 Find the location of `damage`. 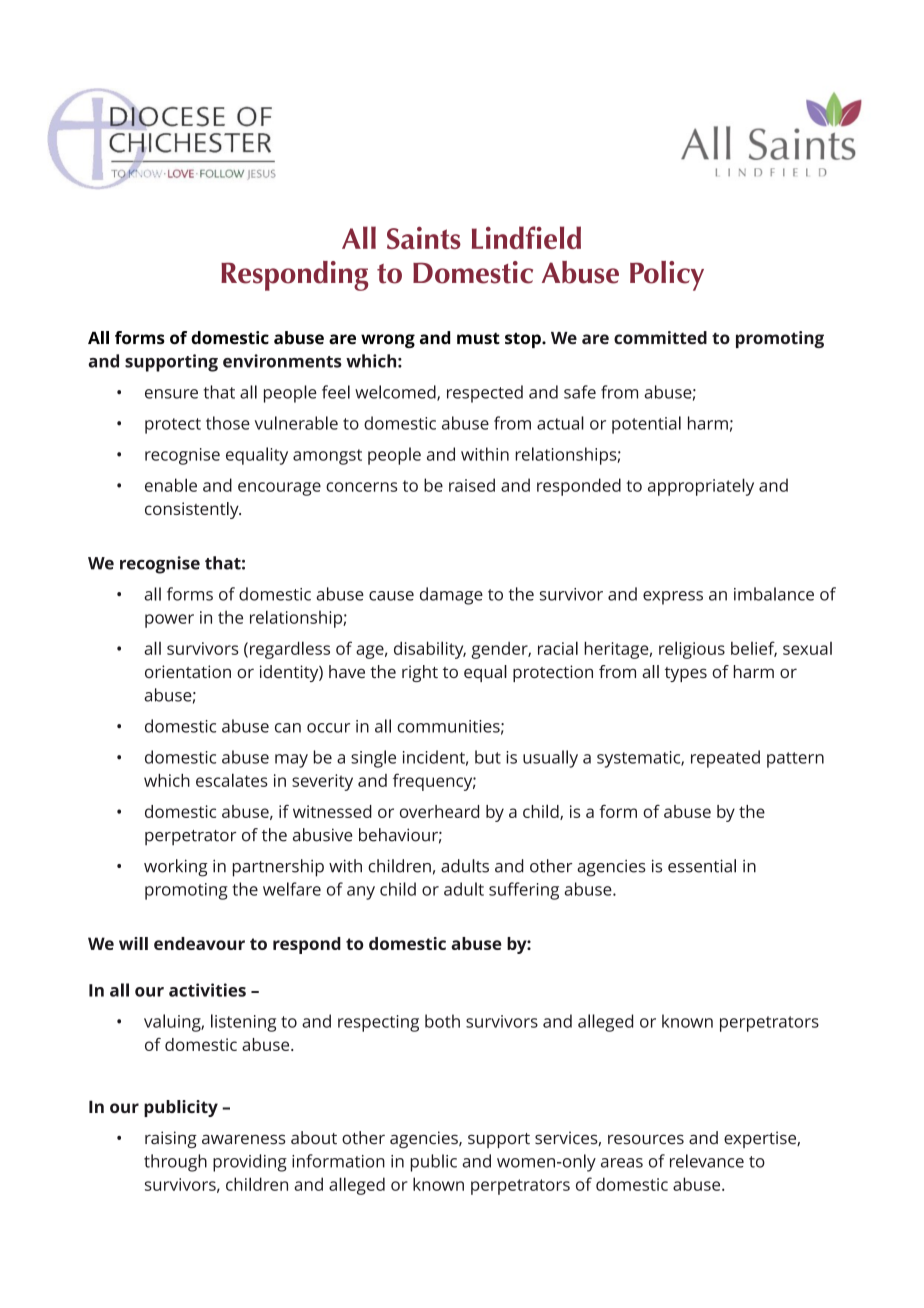

damage is located at coordinates (451, 596).
